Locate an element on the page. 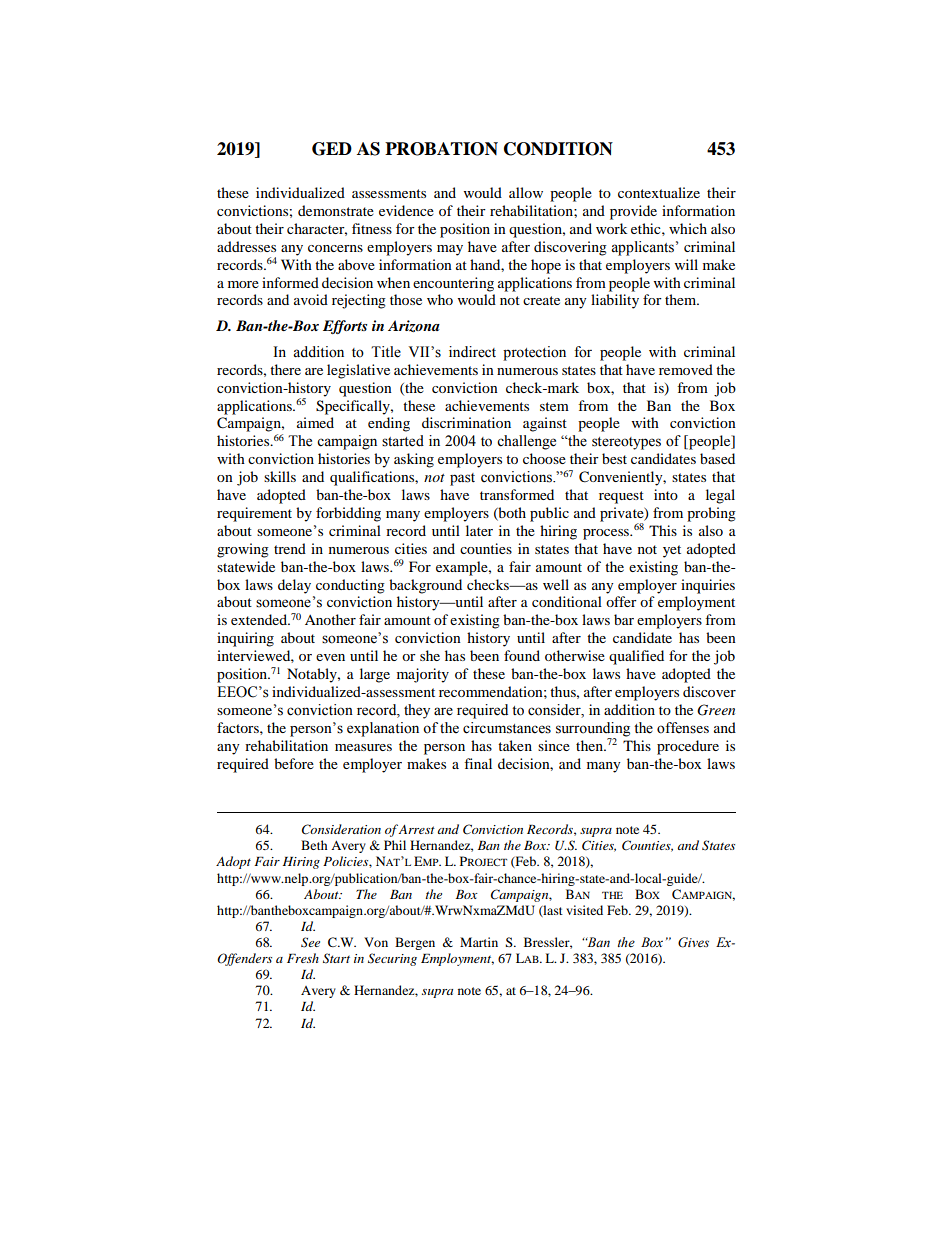 The image size is (952, 1233). GED is located at coordinates (332, 149).
